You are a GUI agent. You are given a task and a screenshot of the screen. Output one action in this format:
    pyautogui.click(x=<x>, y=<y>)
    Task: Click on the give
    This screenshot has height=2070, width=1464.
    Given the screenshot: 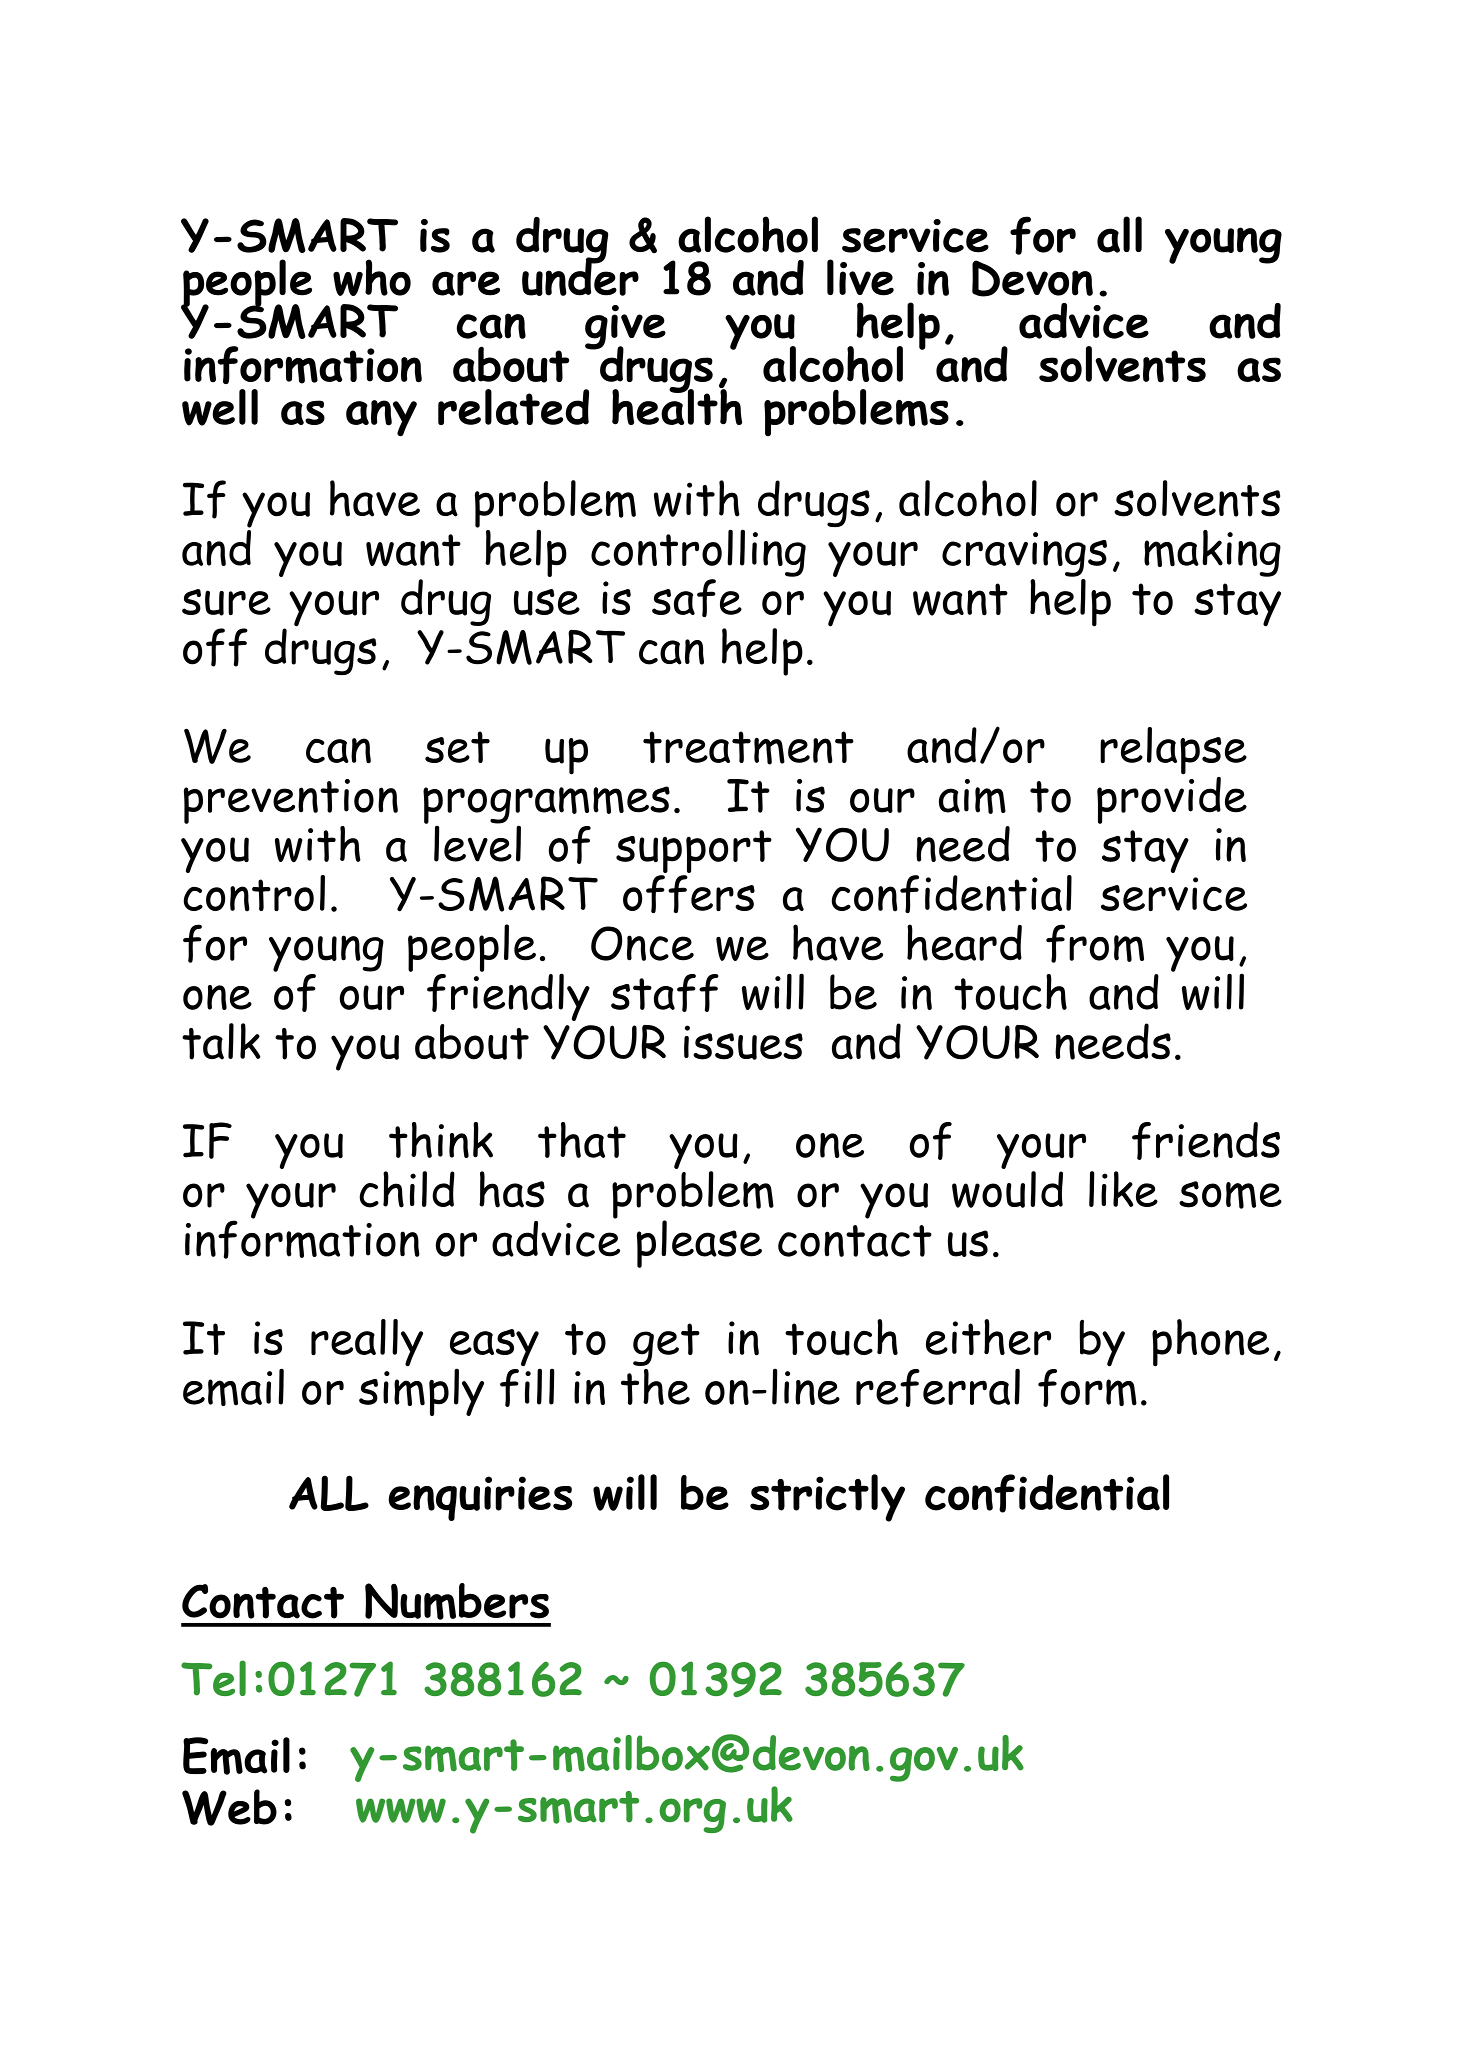 What is the action you would take?
    pyautogui.click(x=625, y=328)
